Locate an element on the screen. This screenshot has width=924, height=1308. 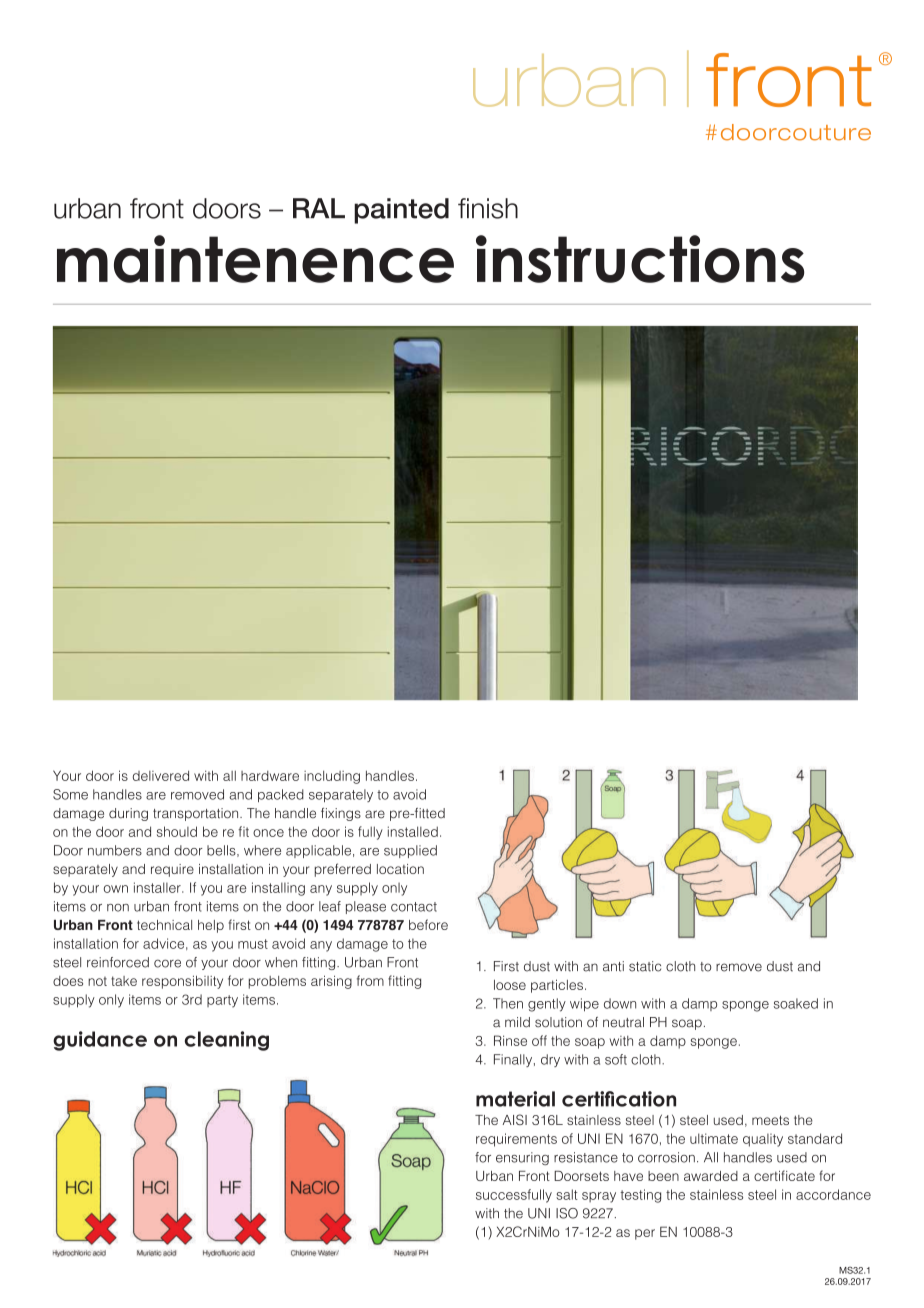
fixings is located at coordinates (341, 814).
